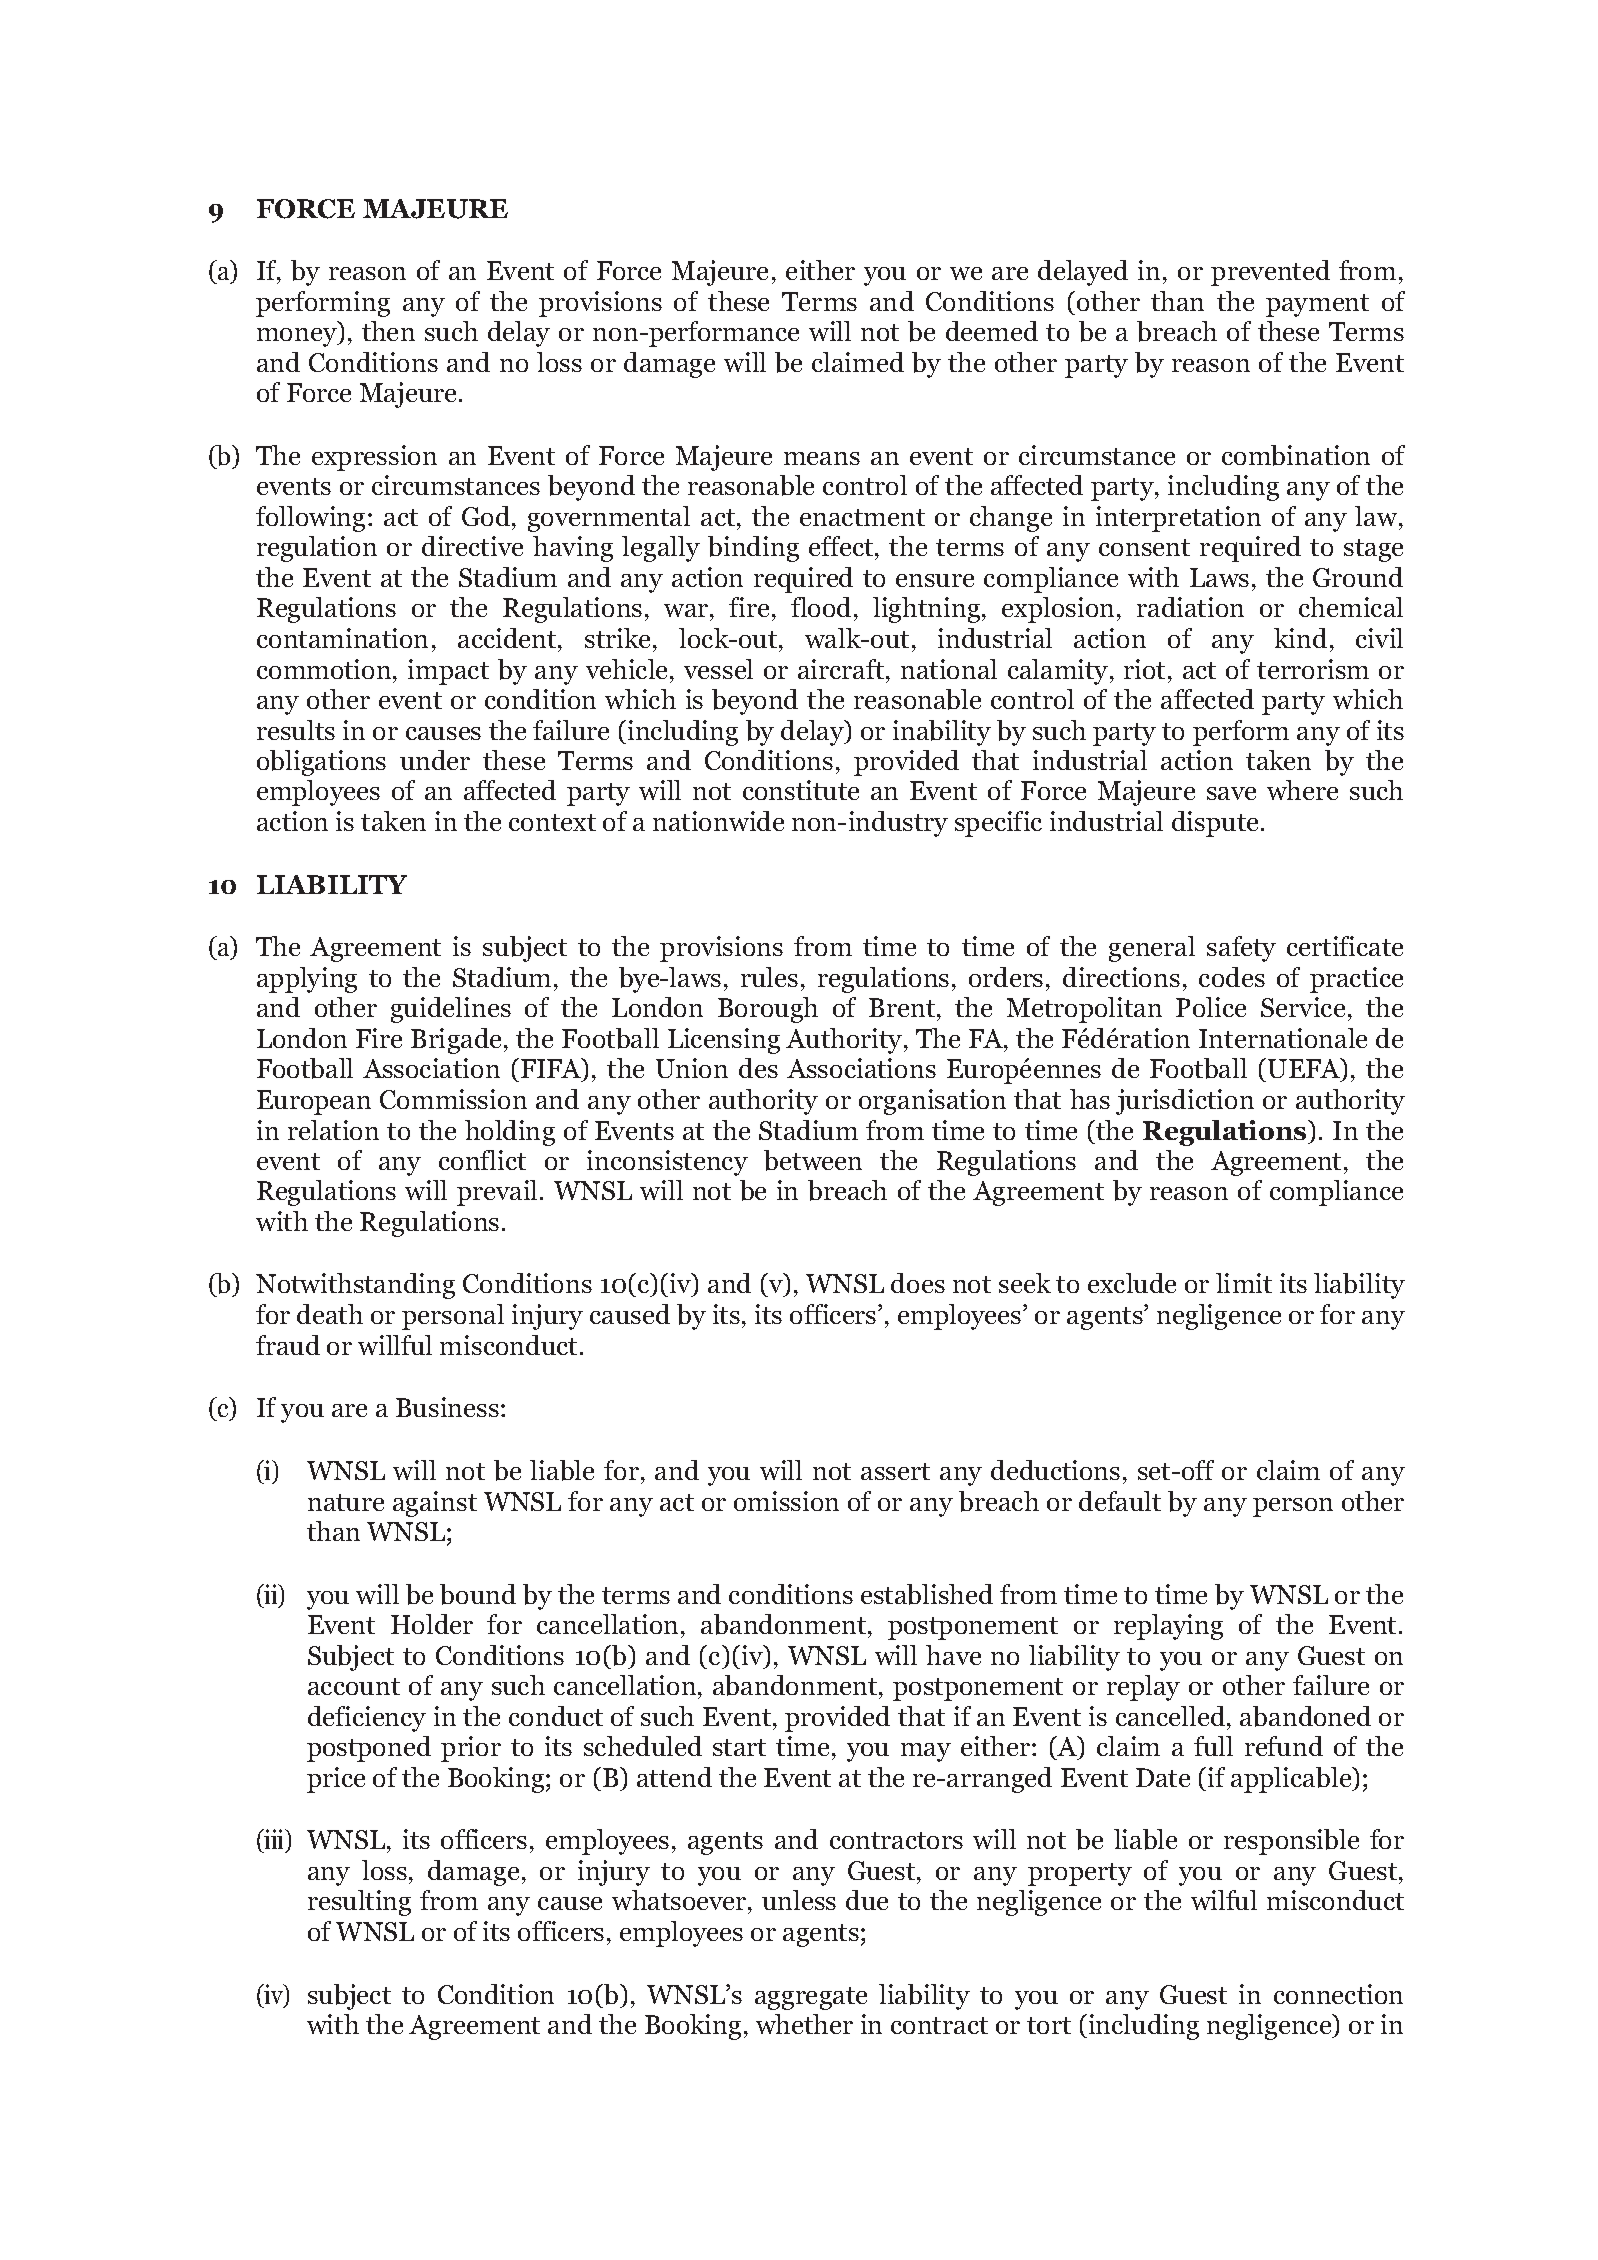 This document has height=2260, width=1598. I want to click on default, so click(1120, 1501).
